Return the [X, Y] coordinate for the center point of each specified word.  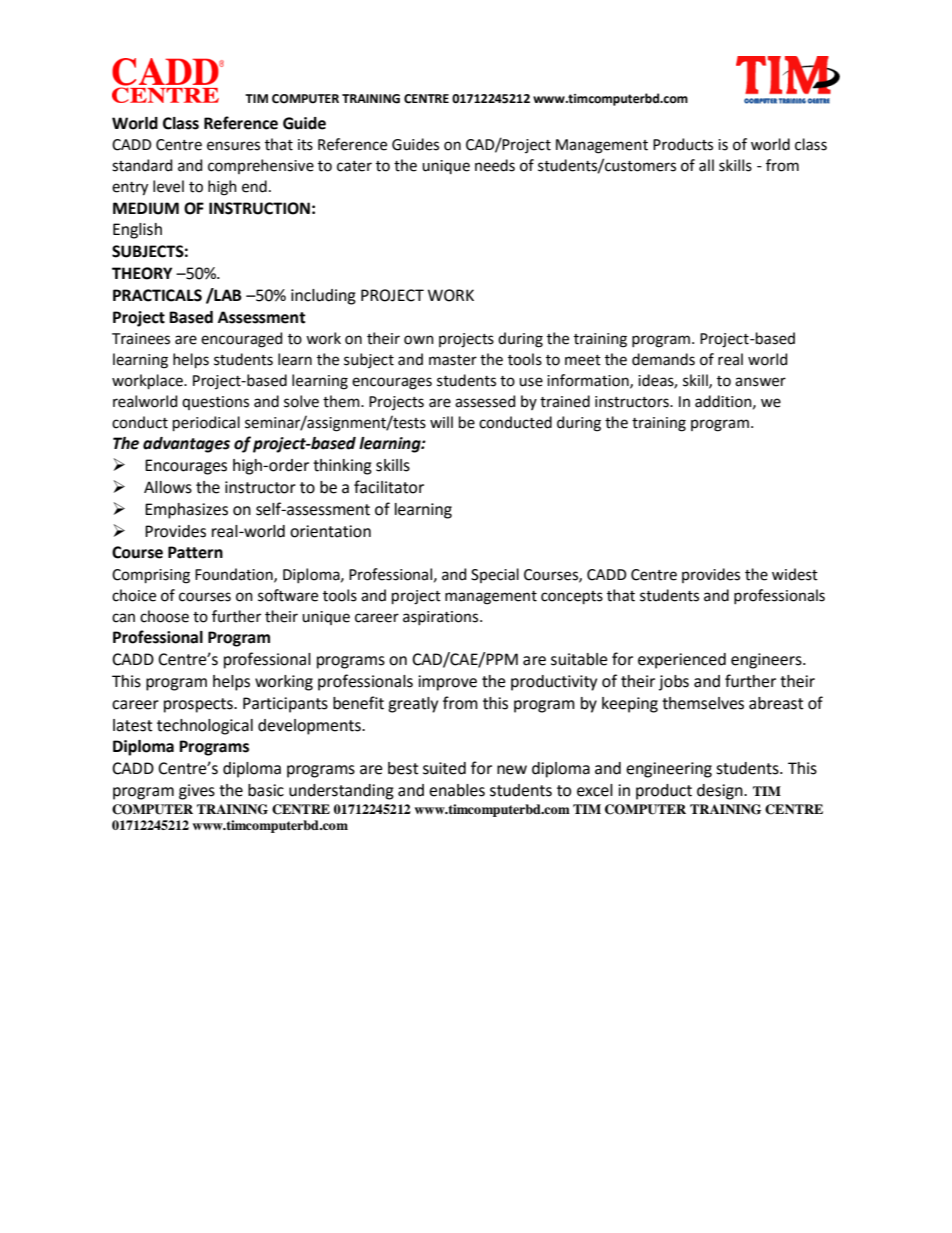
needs [495, 165]
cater [354, 166]
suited [444, 768]
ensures [233, 146]
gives [197, 792]
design [721, 792]
